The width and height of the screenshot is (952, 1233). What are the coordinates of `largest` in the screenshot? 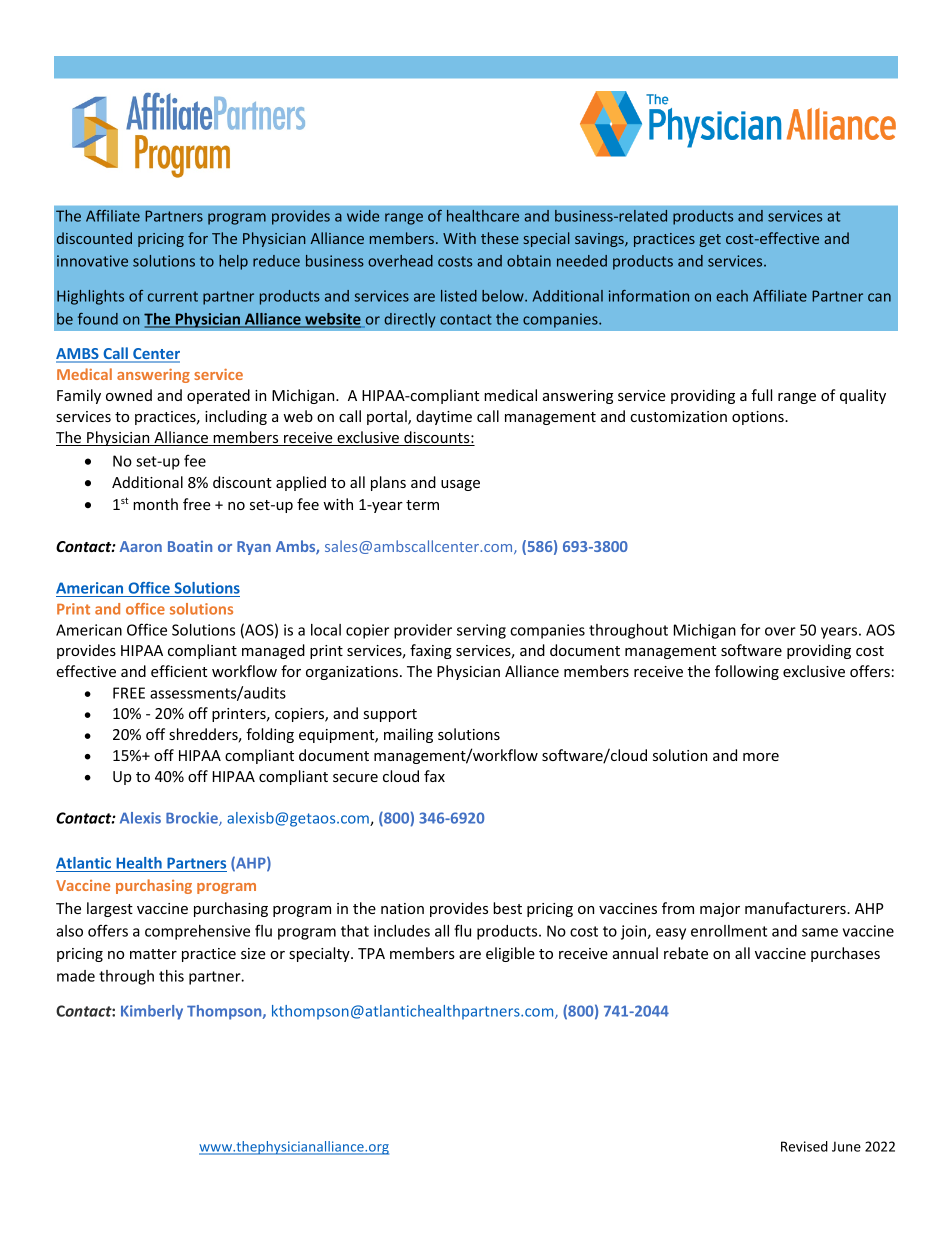 It's located at (110, 909).
